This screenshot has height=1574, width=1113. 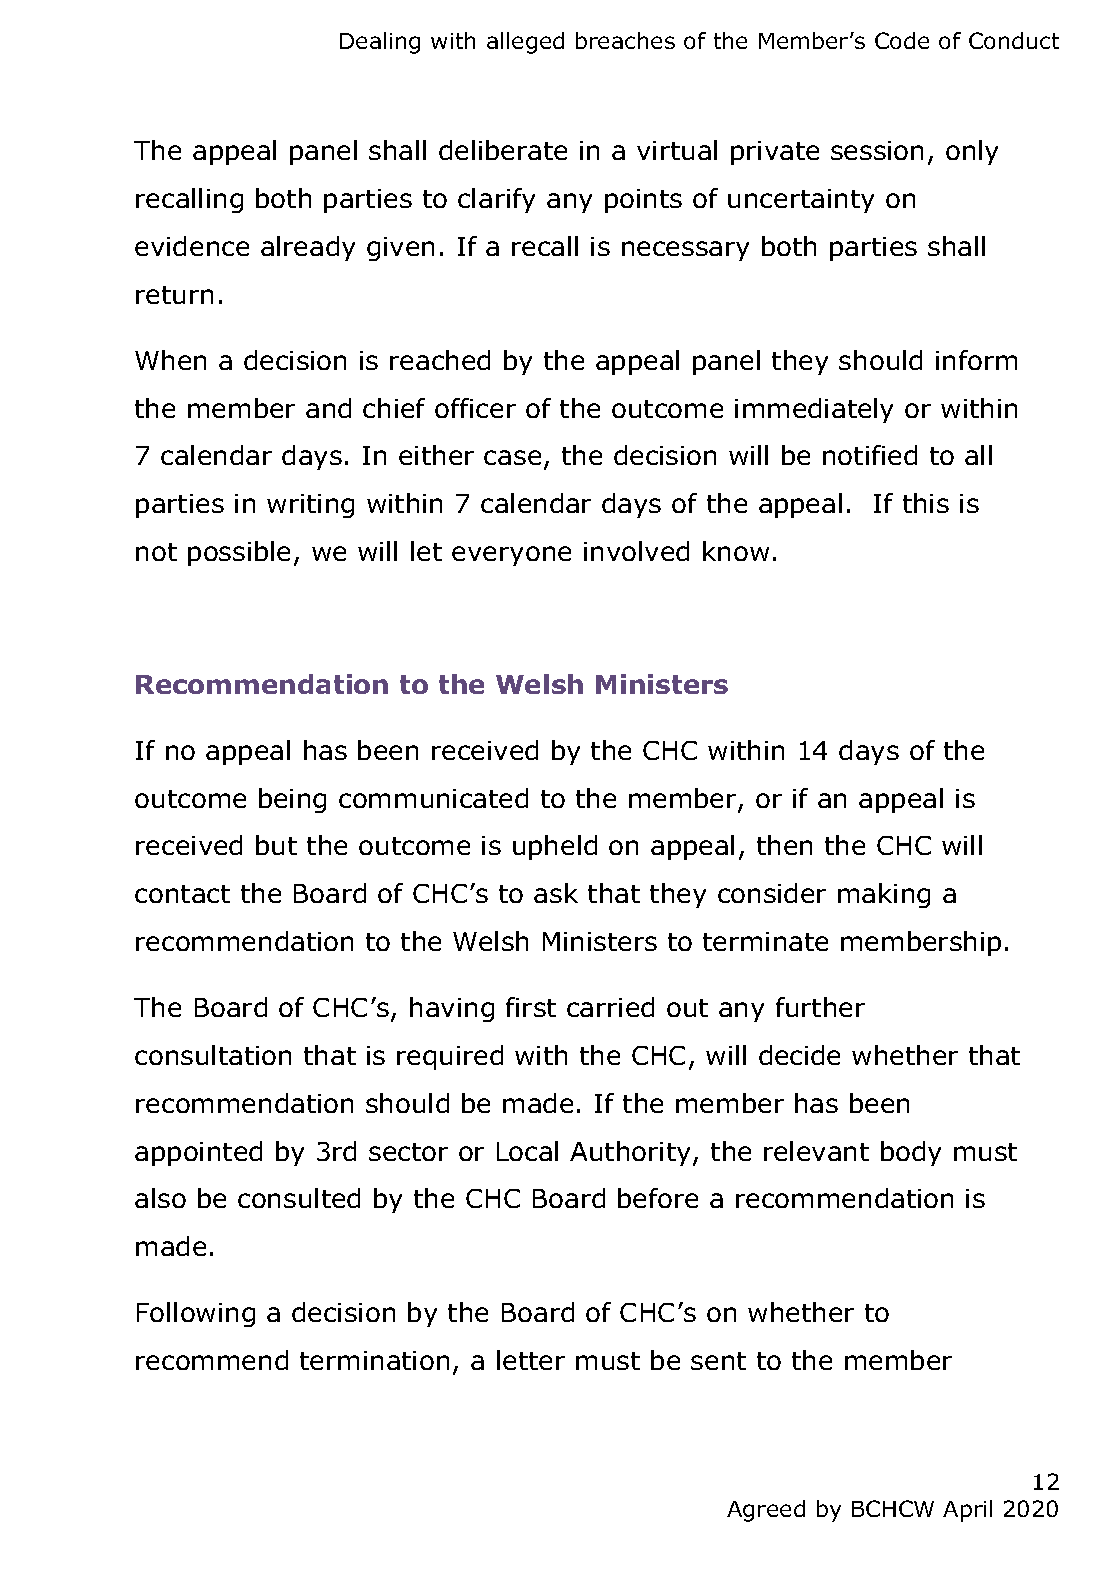 What do you see at coordinates (374, 1360) in the screenshot?
I see `termination` at bounding box center [374, 1360].
